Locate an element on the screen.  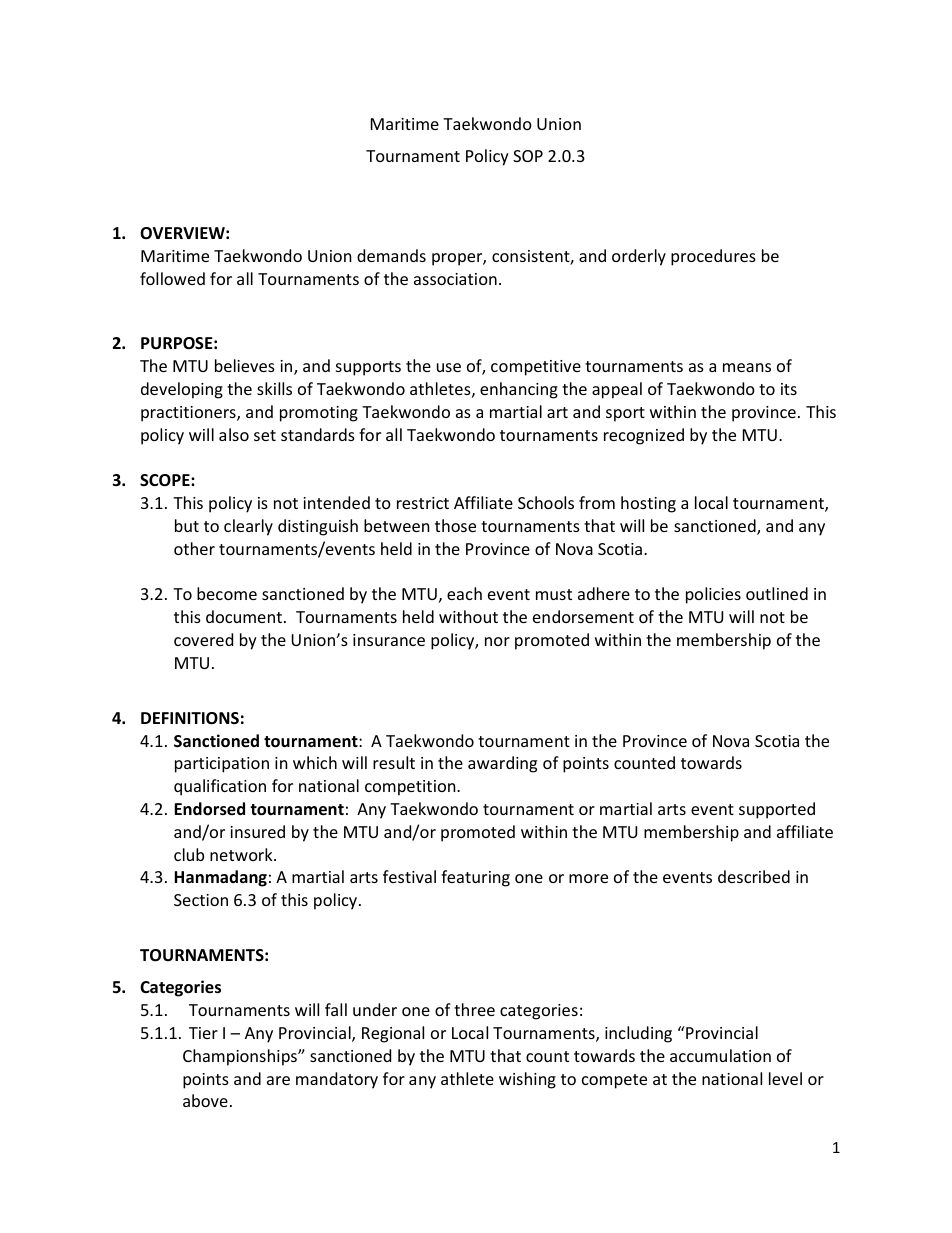
without is located at coordinates (468, 616).
